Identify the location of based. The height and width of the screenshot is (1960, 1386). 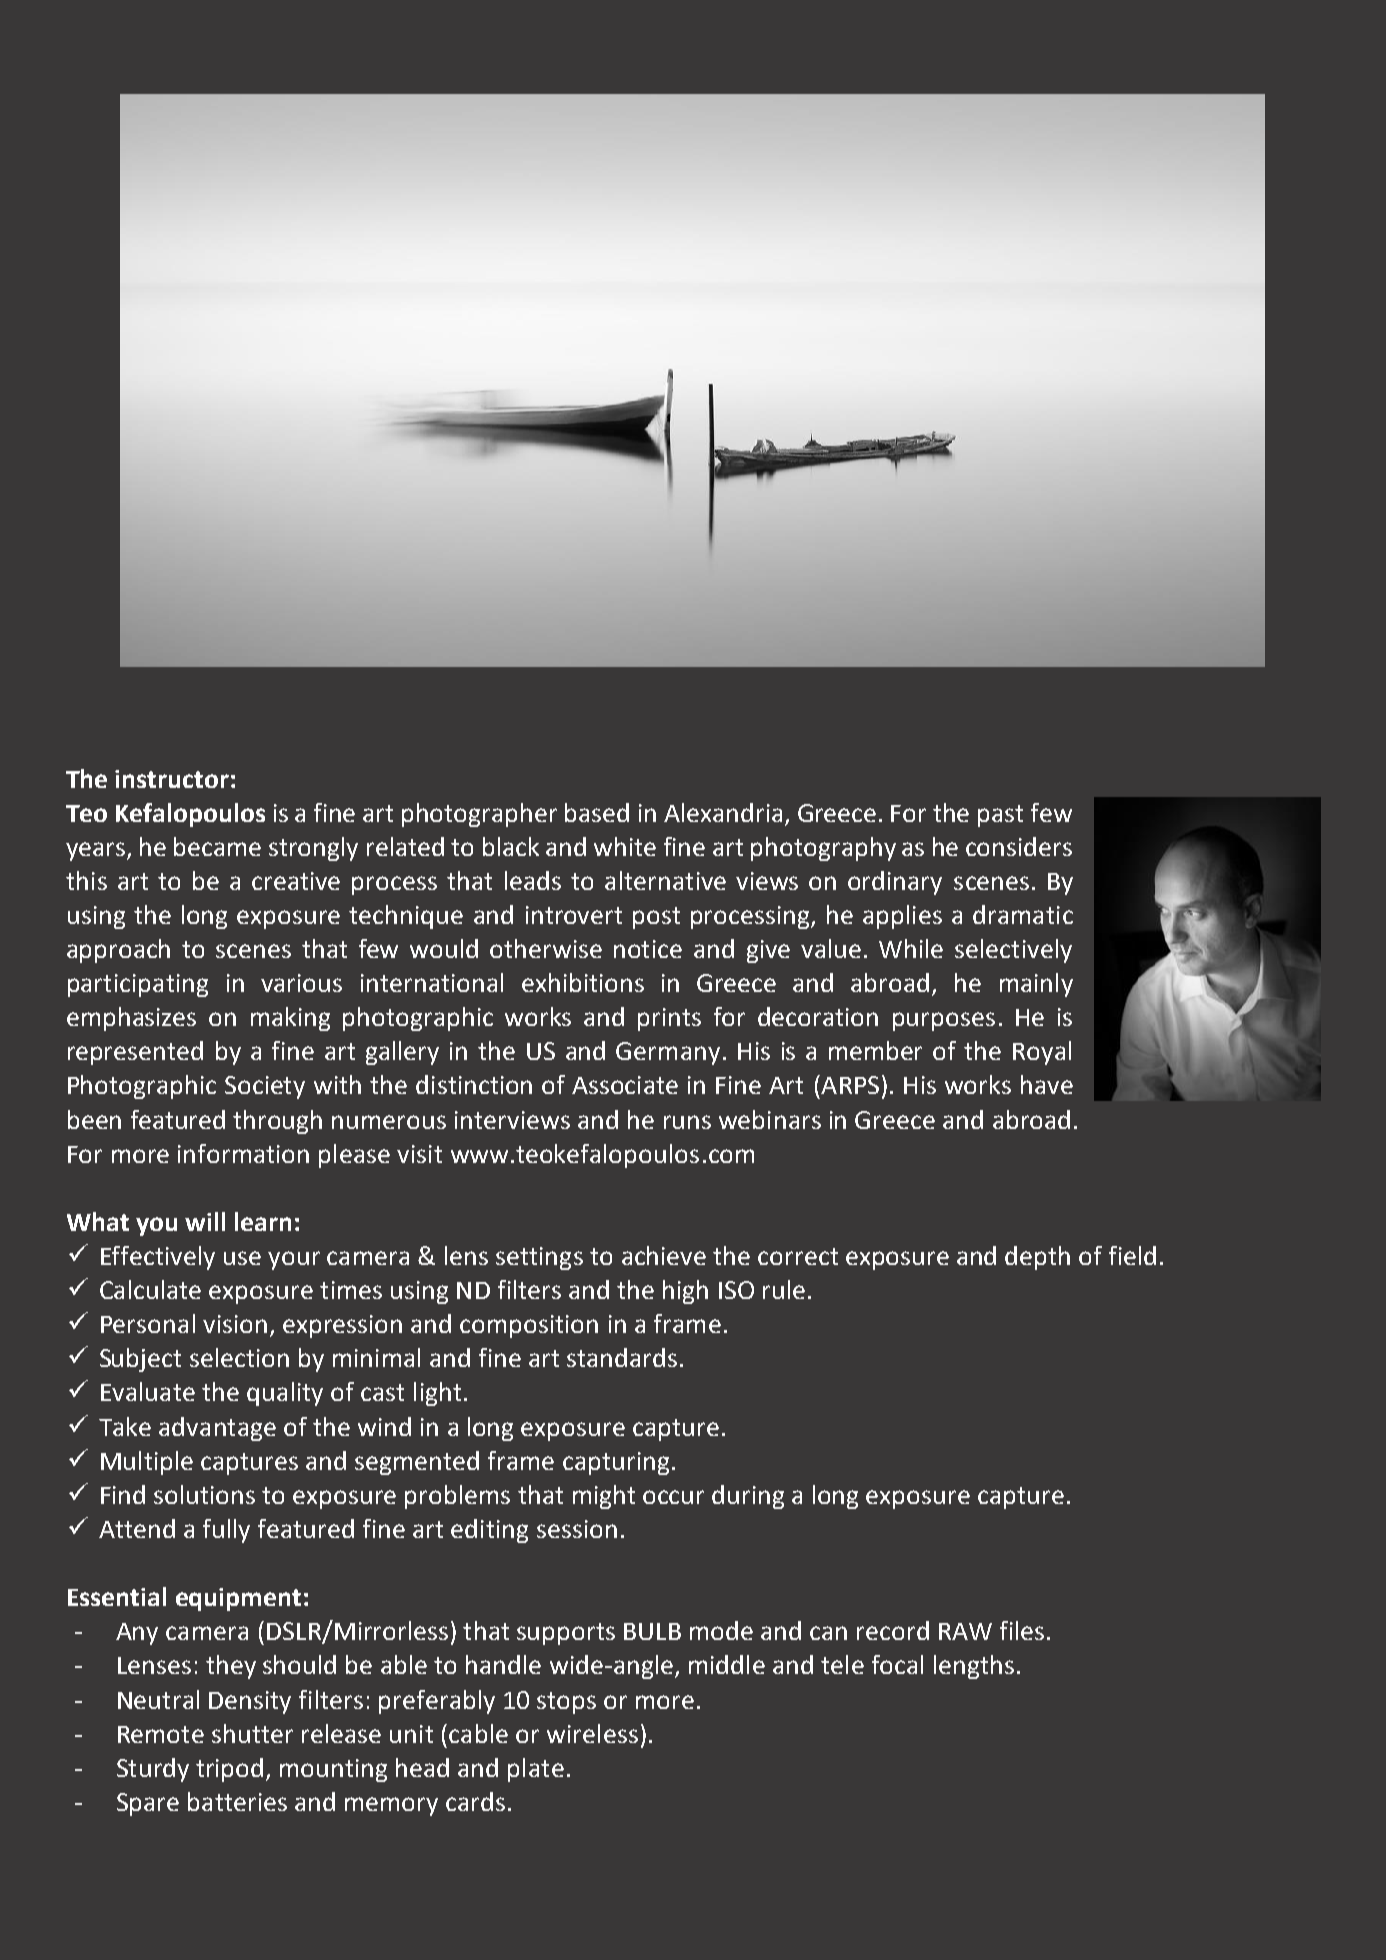
(597, 812).
